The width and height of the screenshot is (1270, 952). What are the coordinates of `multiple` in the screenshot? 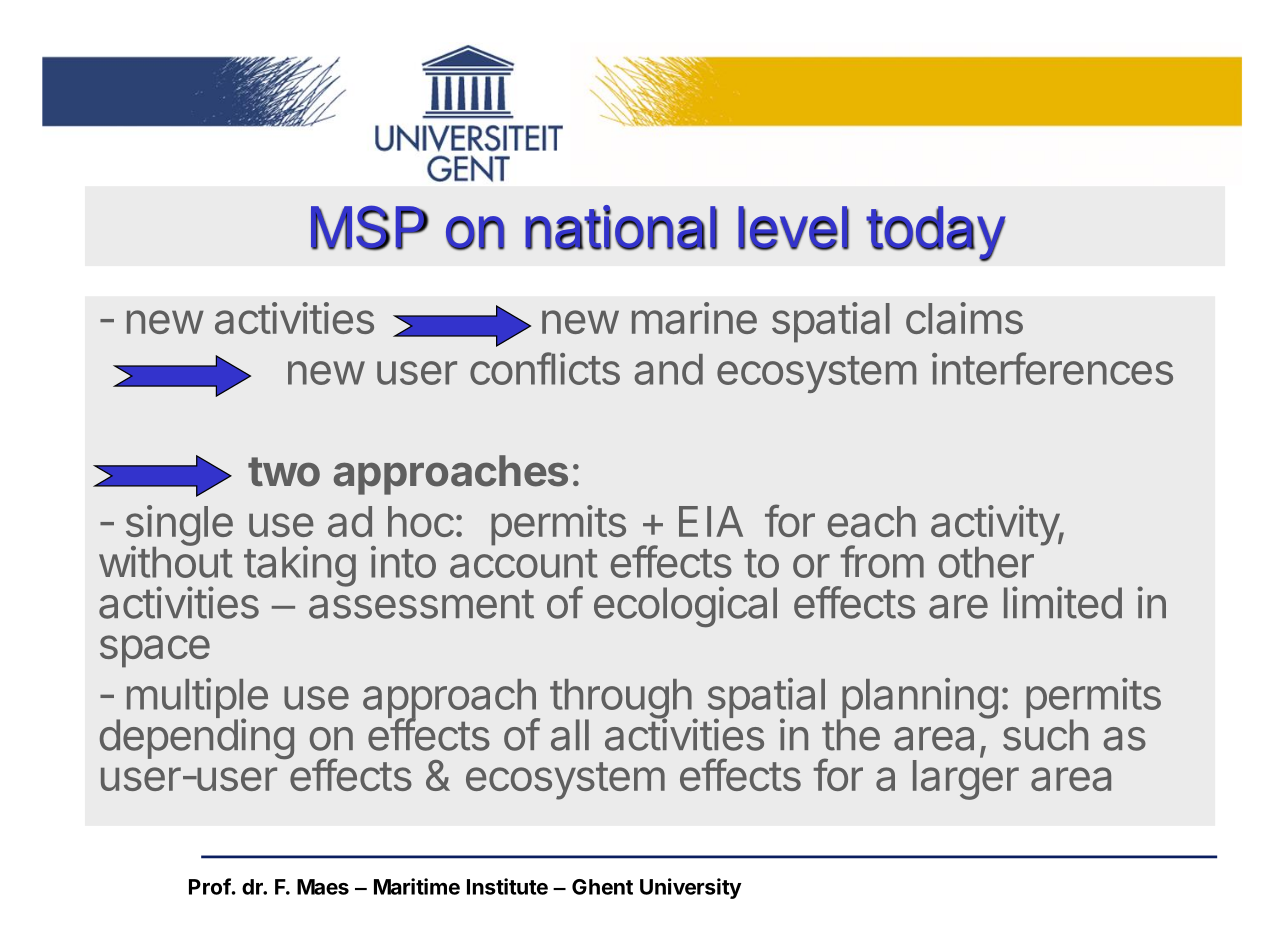 It's located at (197, 699).
